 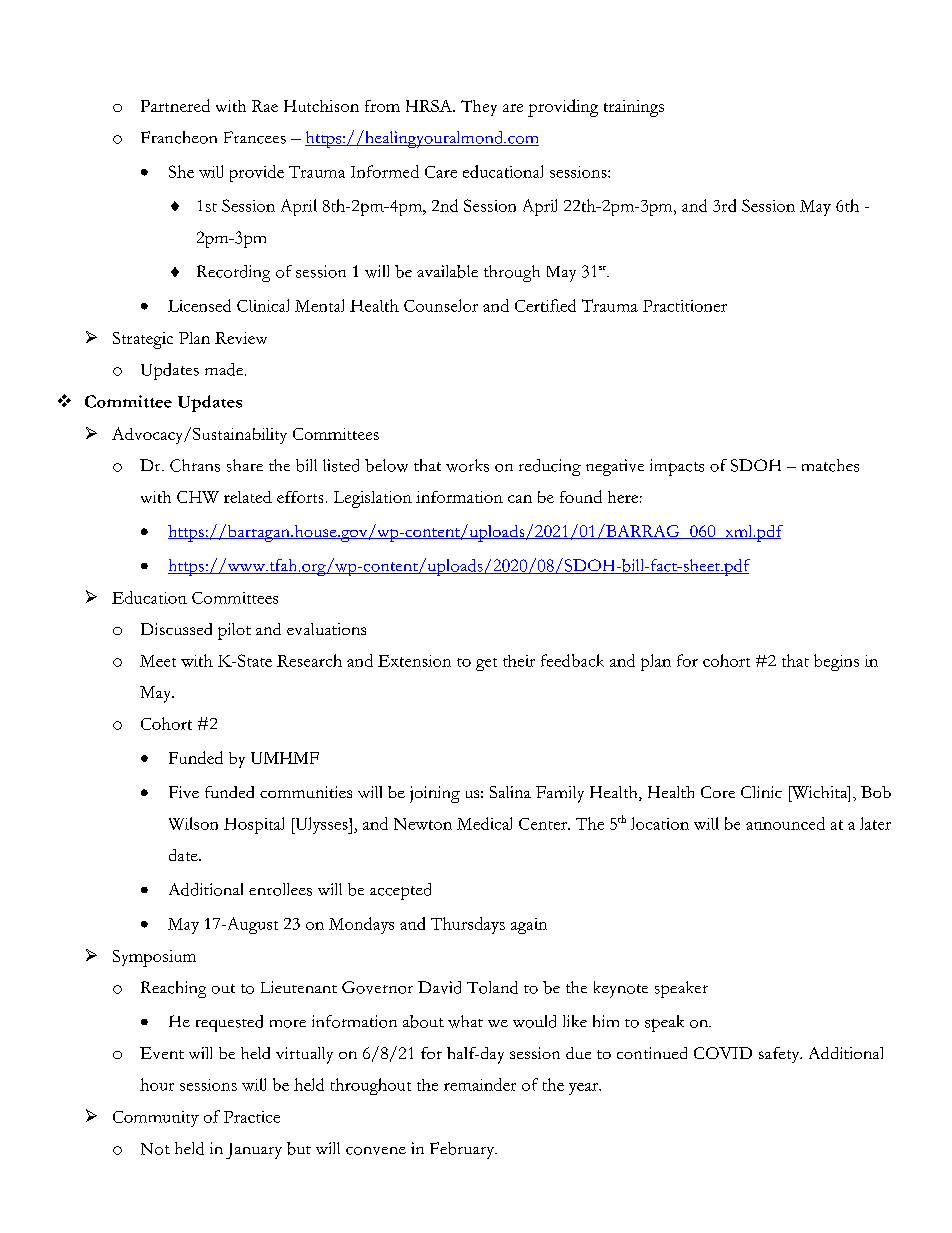 What do you see at coordinates (480, 1084) in the image?
I see `remainder` at bounding box center [480, 1084].
